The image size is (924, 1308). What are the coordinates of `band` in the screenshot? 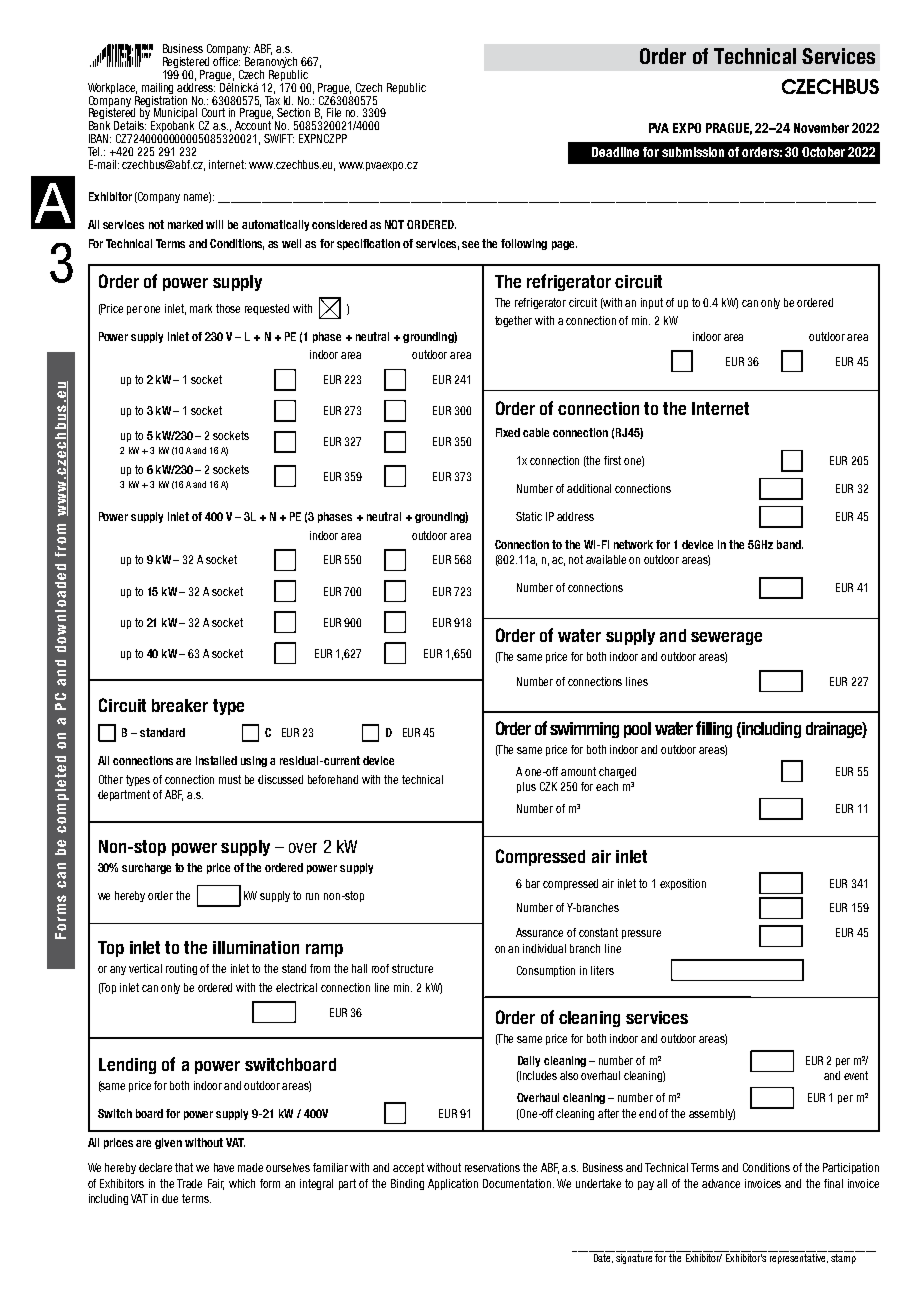 It's located at (790, 544).
